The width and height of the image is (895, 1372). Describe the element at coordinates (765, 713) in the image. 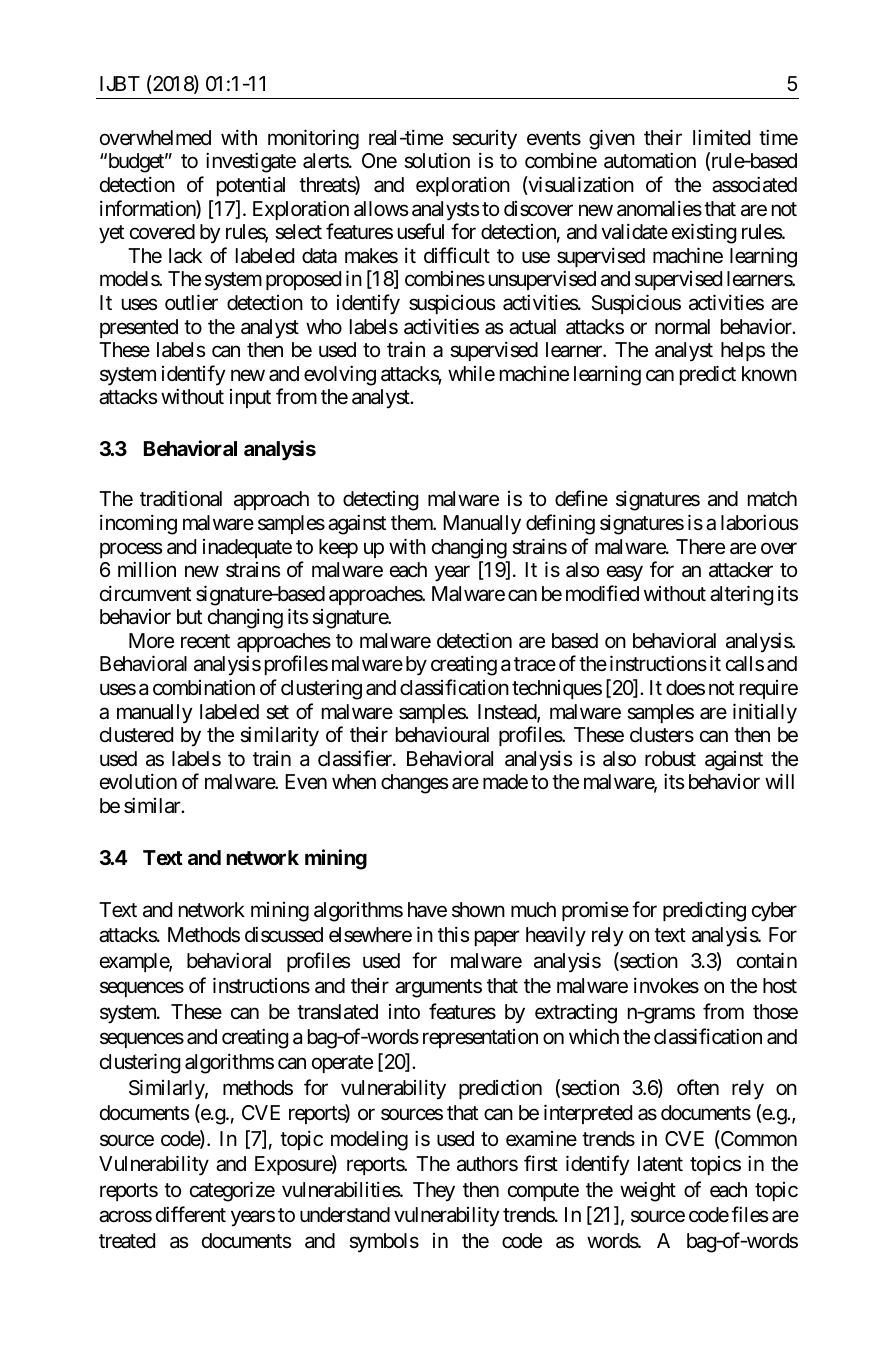

I see `initially` at that location.
